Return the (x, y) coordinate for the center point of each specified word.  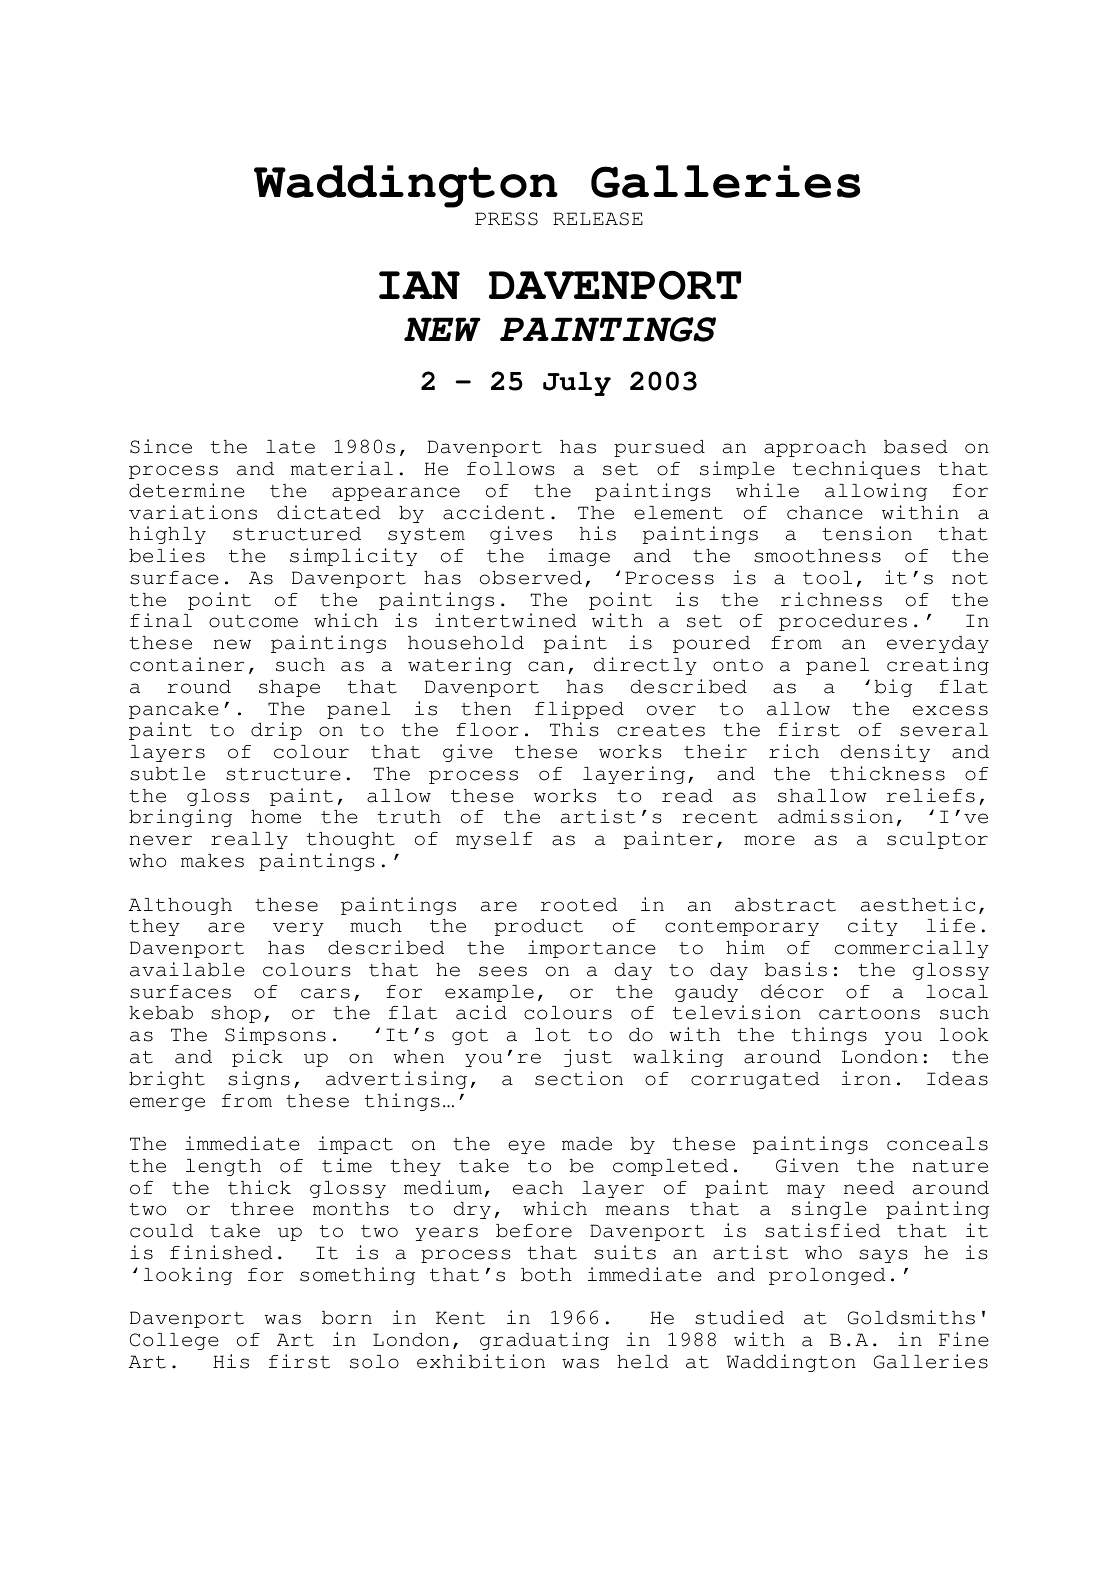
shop (236, 1014)
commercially (912, 949)
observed (531, 578)
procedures (843, 622)
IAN (419, 285)
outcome (253, 621)
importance (592, 949)
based (915, 447)
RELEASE (598, 219)
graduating (544, 1341)
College (174, 1341)
